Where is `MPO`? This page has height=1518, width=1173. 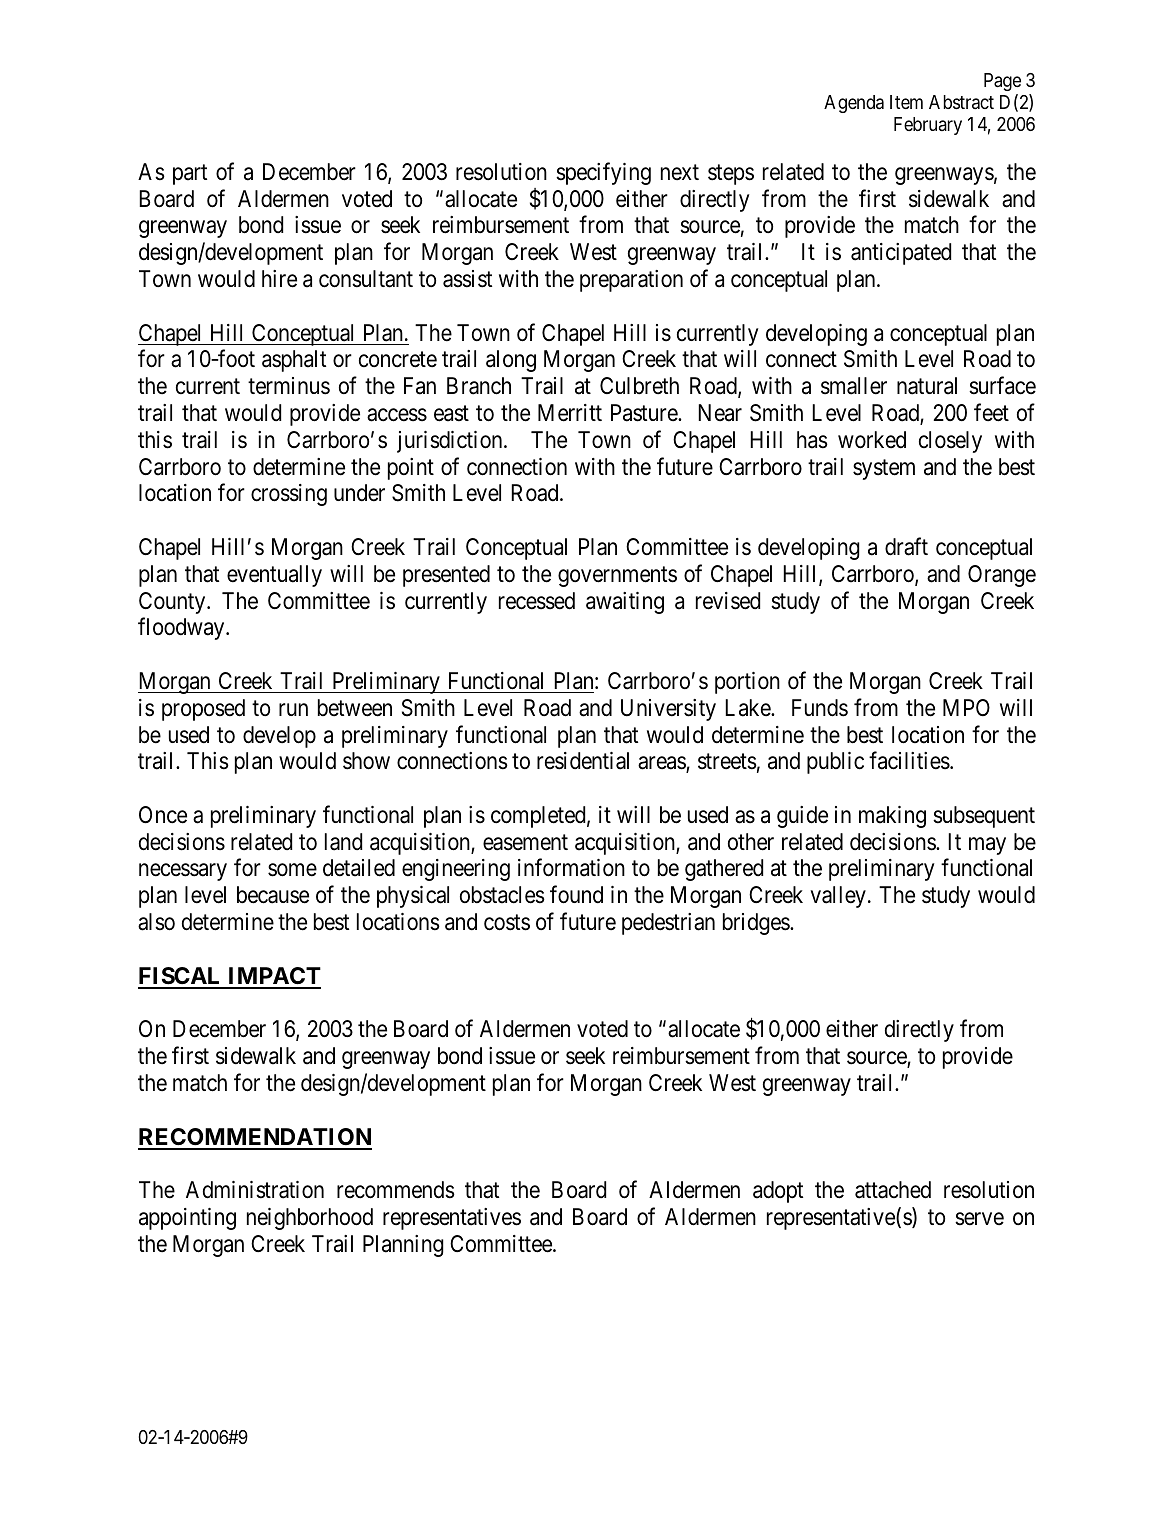
MPO is located at coordinates (966, 707).
